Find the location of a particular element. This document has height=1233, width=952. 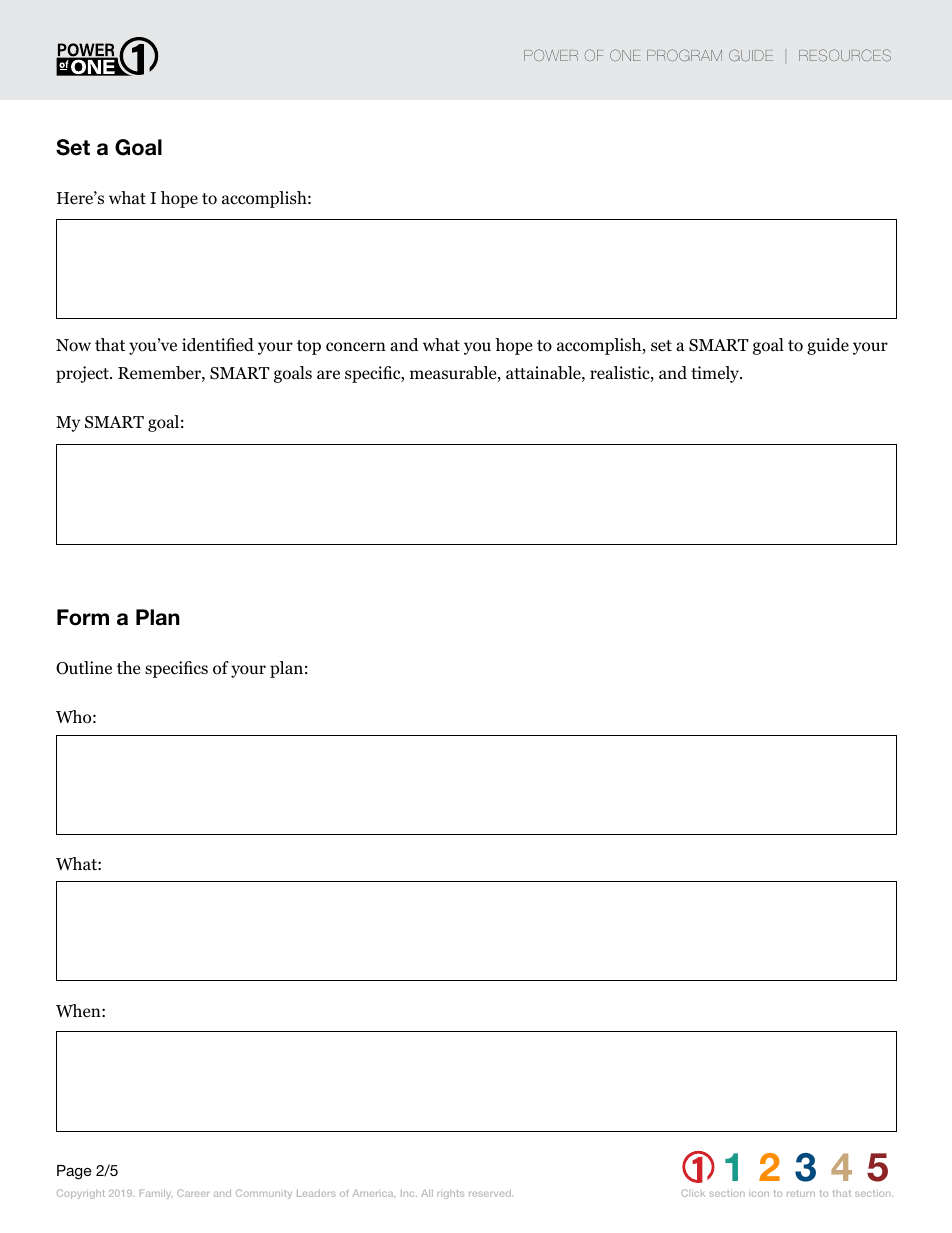

identified is located at coordinates (218, 345).
